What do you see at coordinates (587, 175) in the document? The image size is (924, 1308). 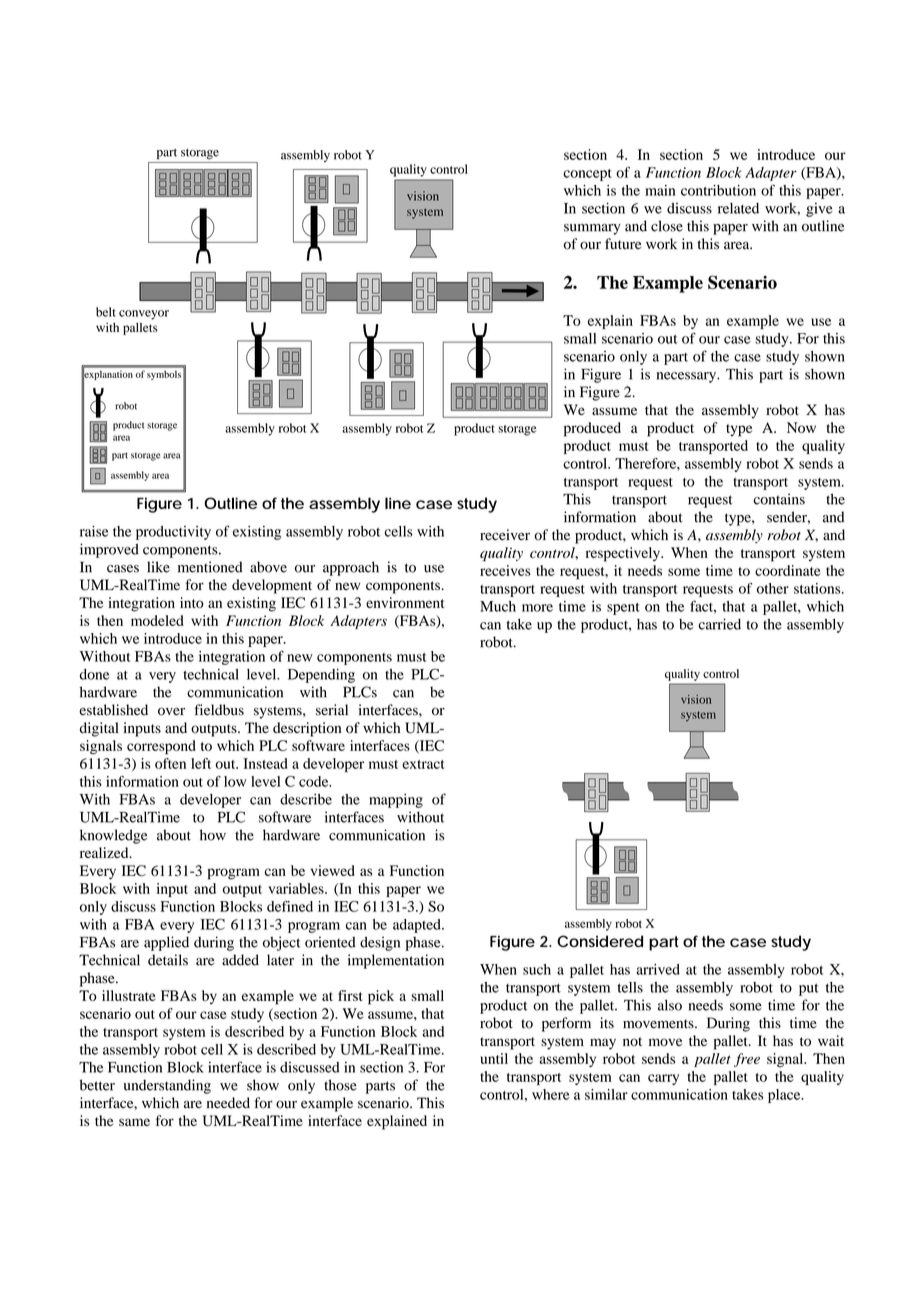 I see `concept` at bounding box center [587, 175].
